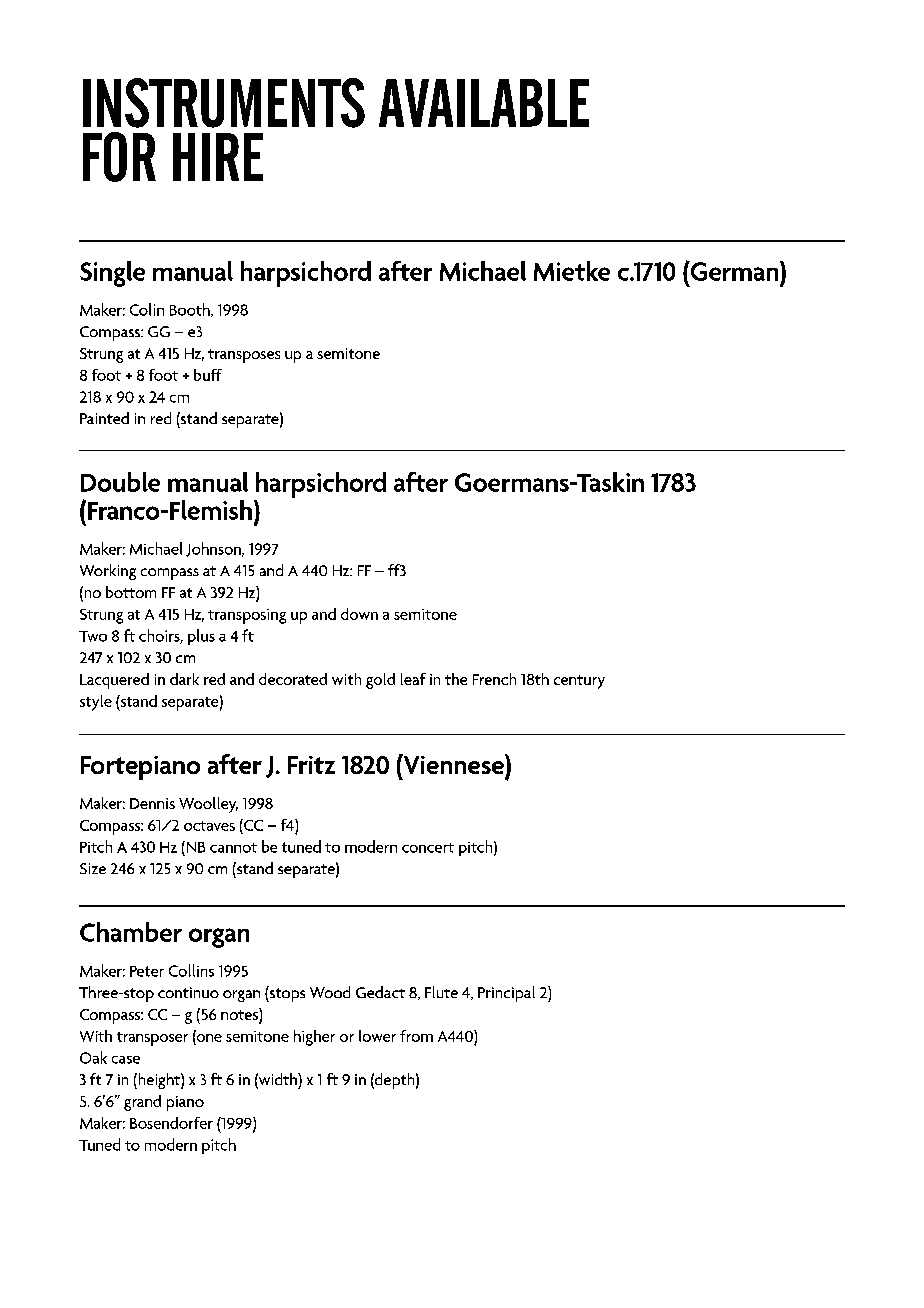  Describe the element at coordinates (359, 614) in the page. I see `down` at that location.
